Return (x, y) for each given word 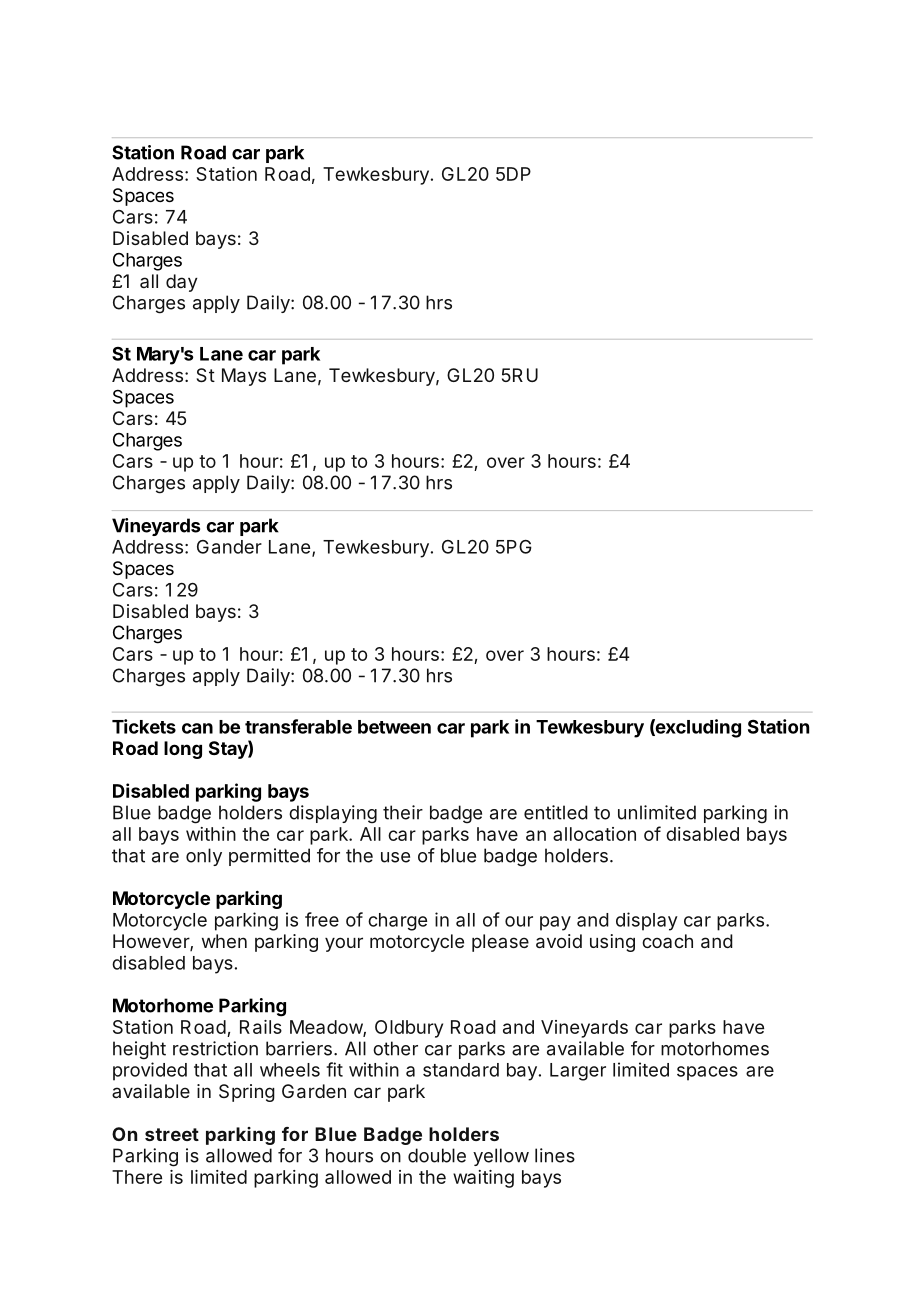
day (182, 283)
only (204, 857)
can (197, 728)
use (395, 857)
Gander (229, 547)
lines (555, 1155)
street (172, 1134)
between (394, 727)
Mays (244, 377)
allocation (594, 834)
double (437, 1155)
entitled (556, 812)
